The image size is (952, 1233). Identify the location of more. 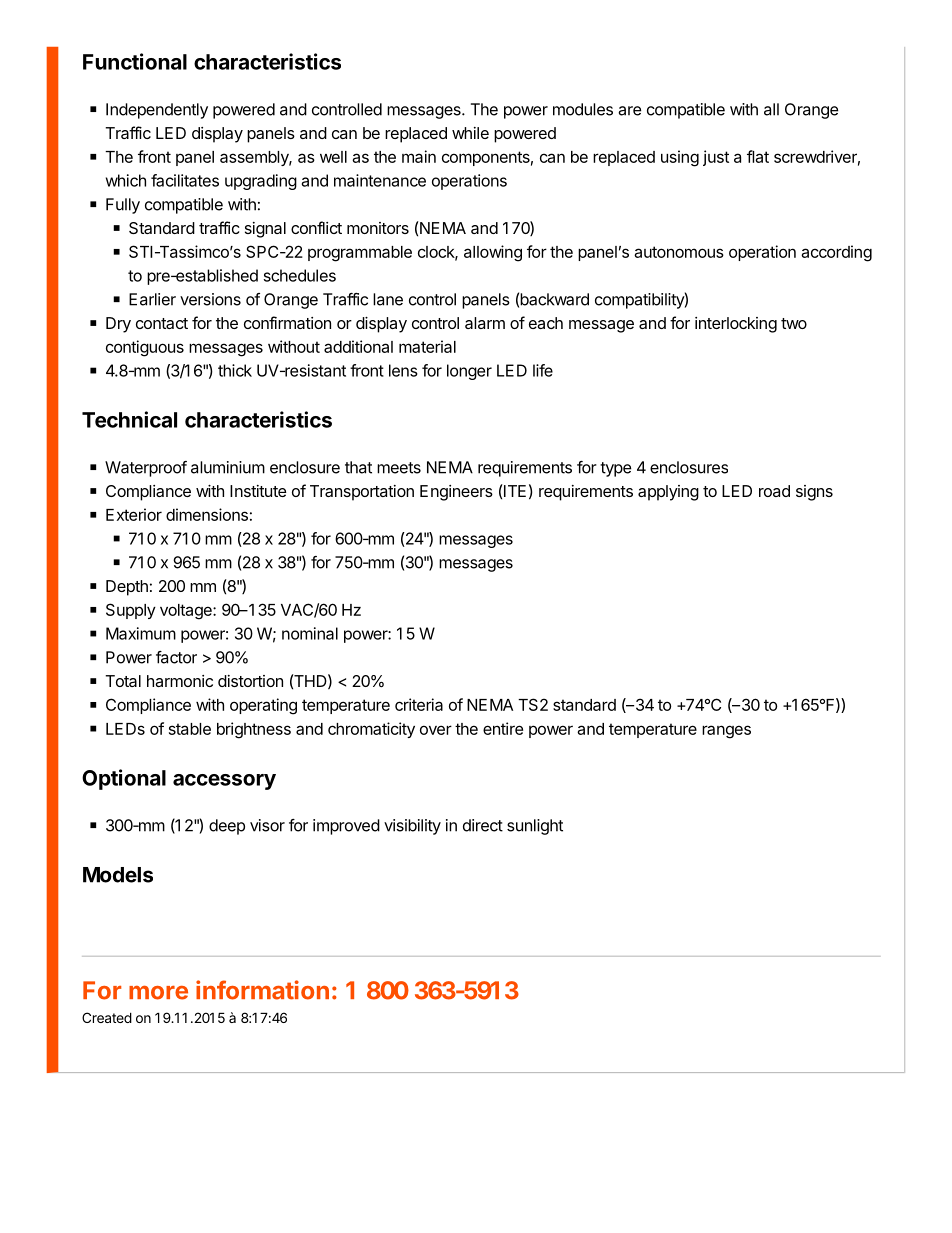
(158, 992).
